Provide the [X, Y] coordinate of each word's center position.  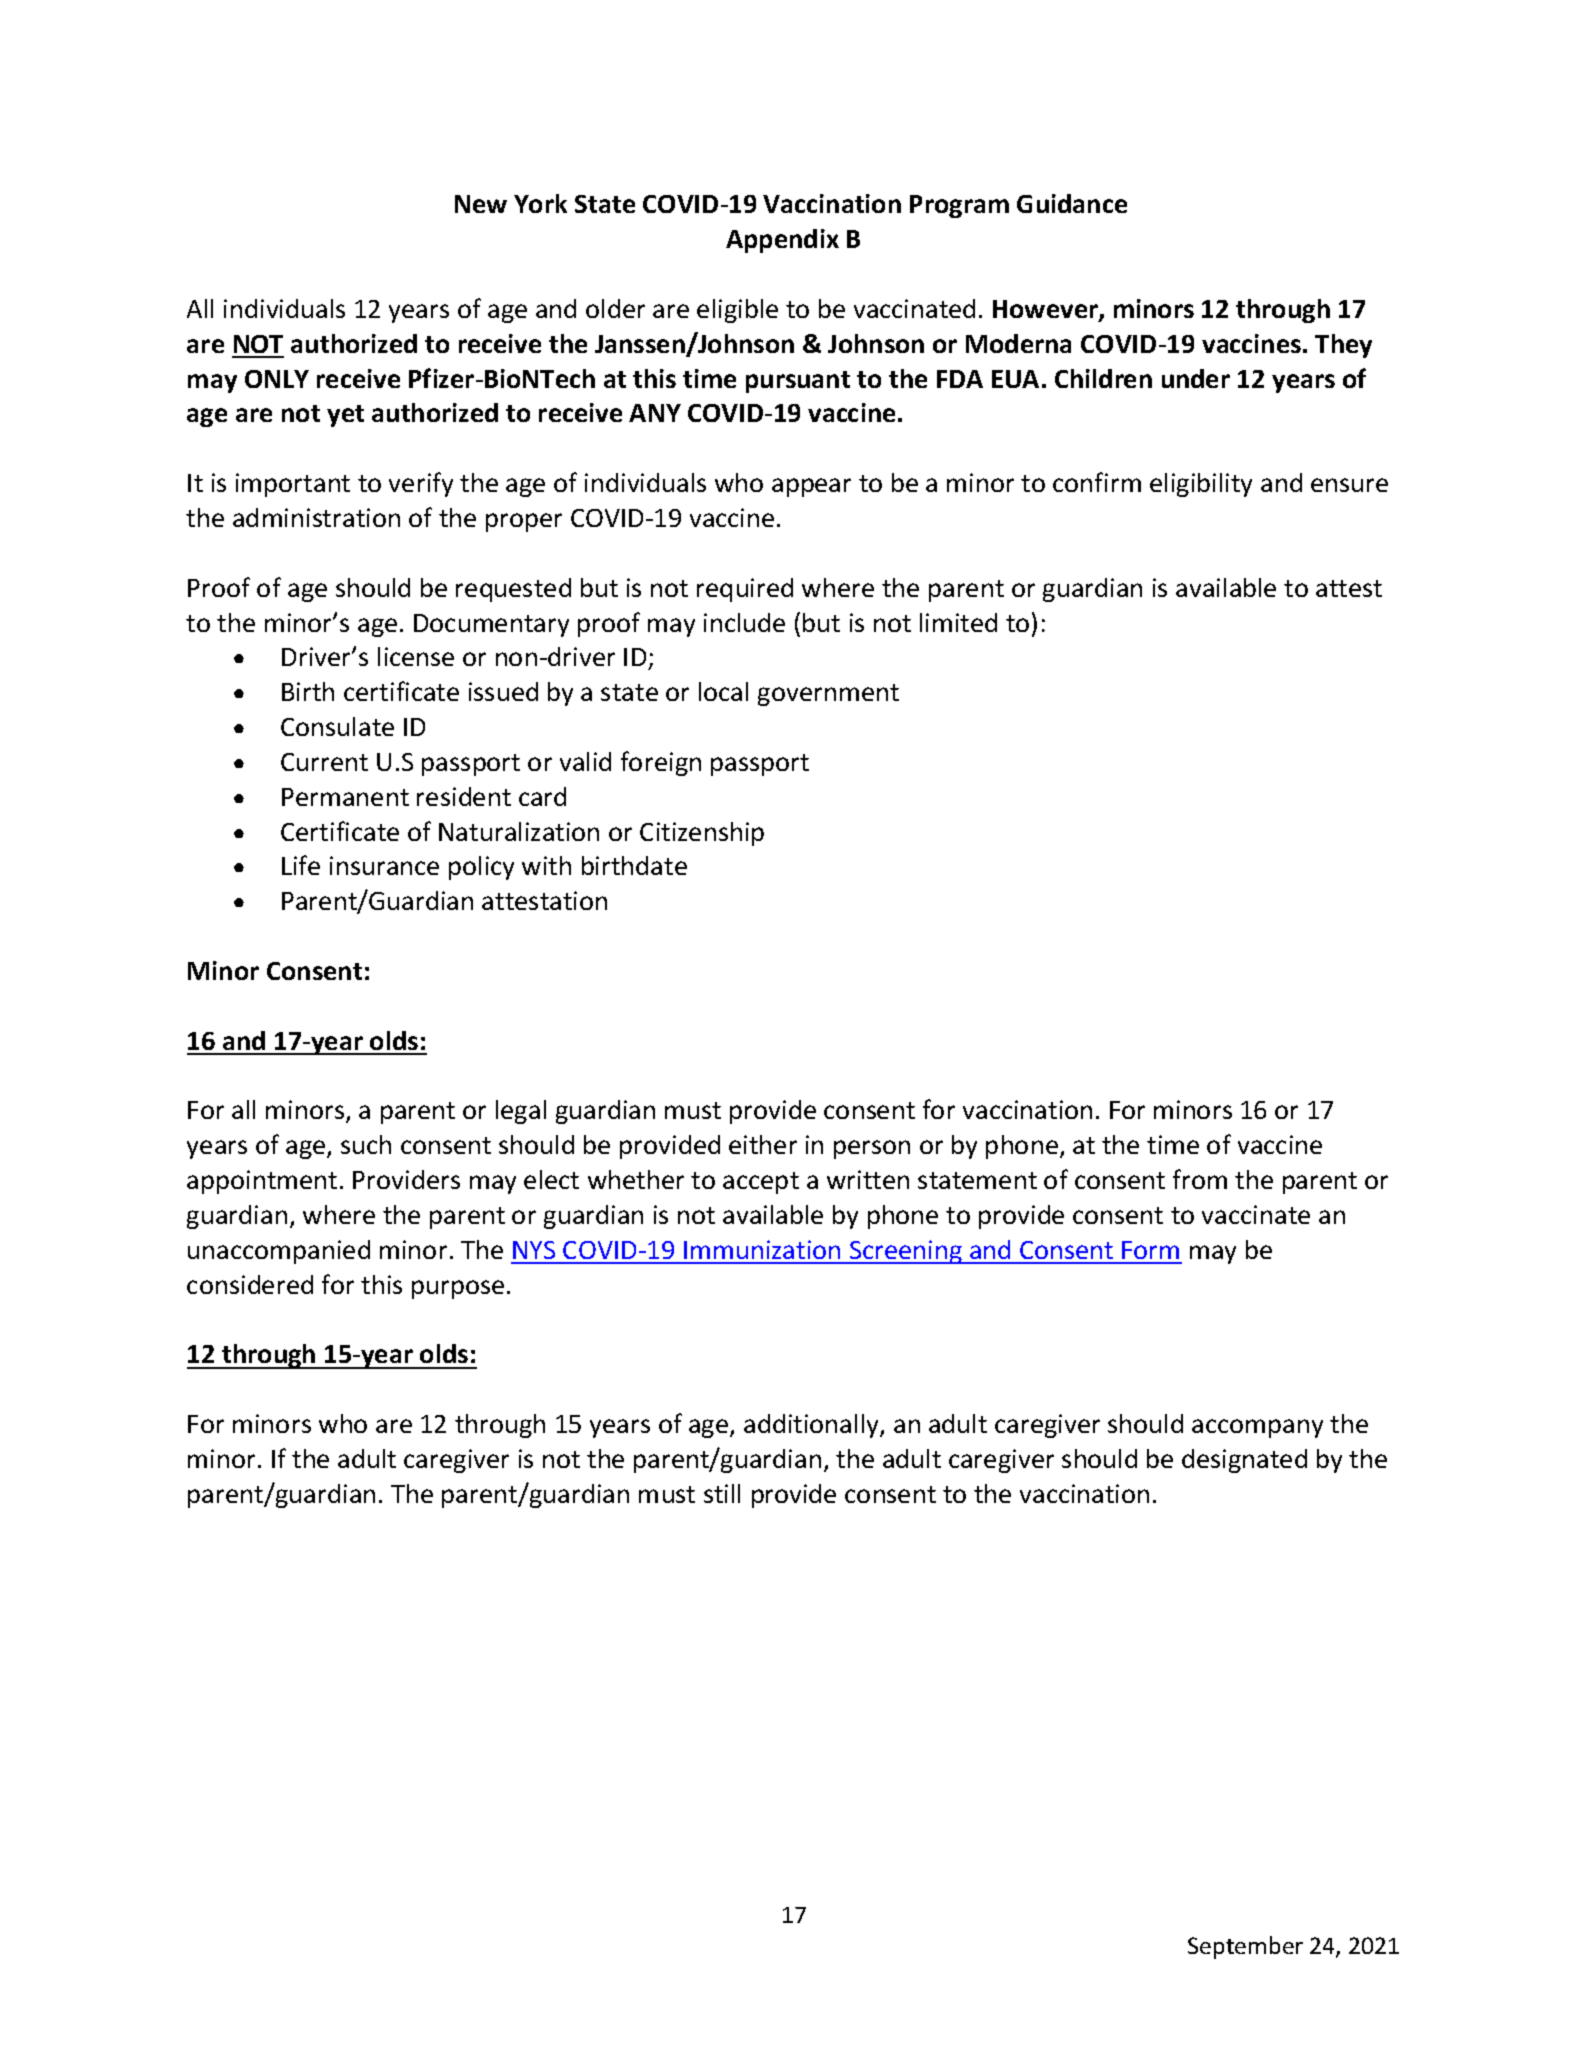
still [722, 1493]
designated [1244, 1461]
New [481, 204]
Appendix [782, 241]
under [1196, 378]
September [1245, 1947]
